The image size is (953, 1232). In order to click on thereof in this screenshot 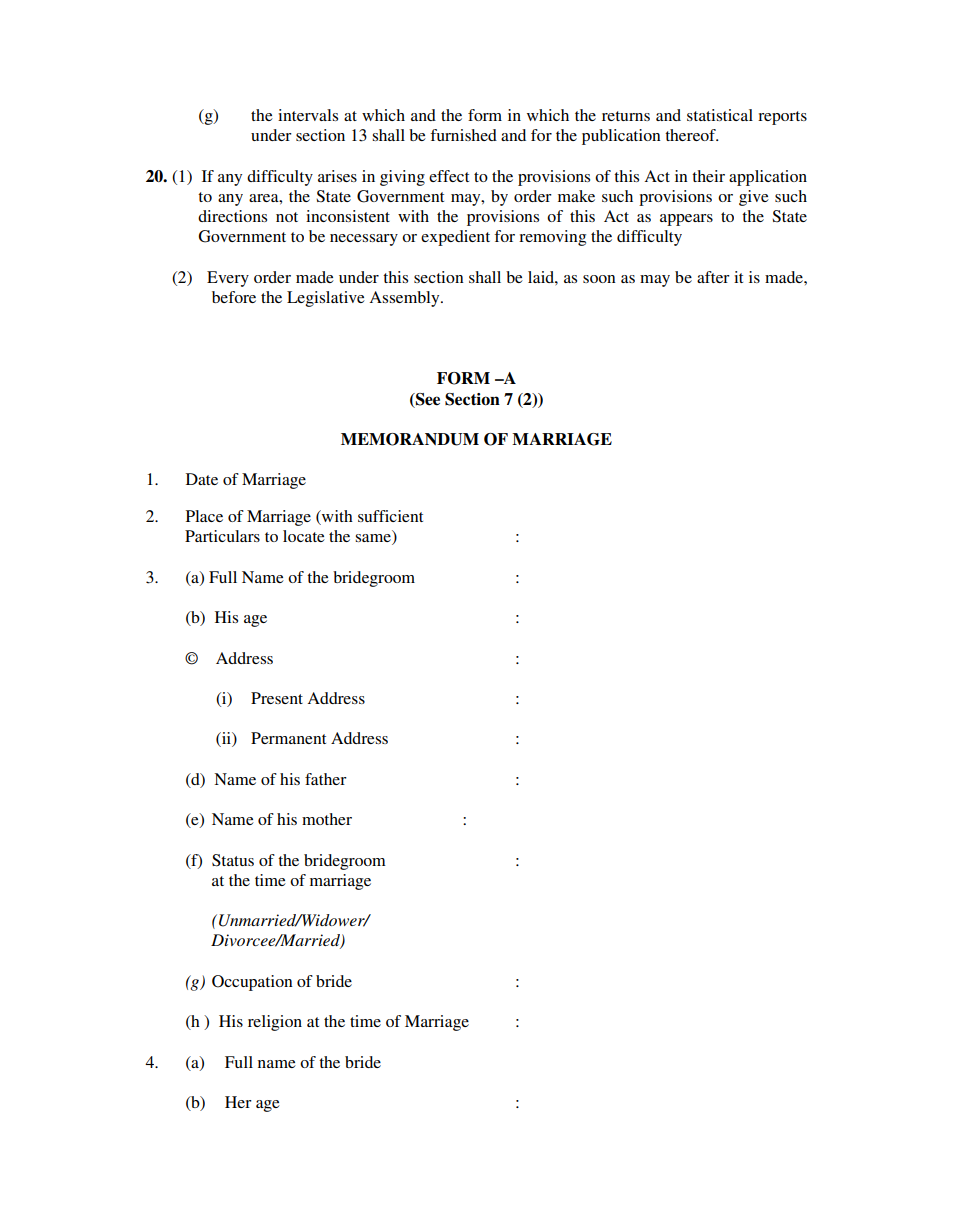, I will do `click(691, 135)`.
